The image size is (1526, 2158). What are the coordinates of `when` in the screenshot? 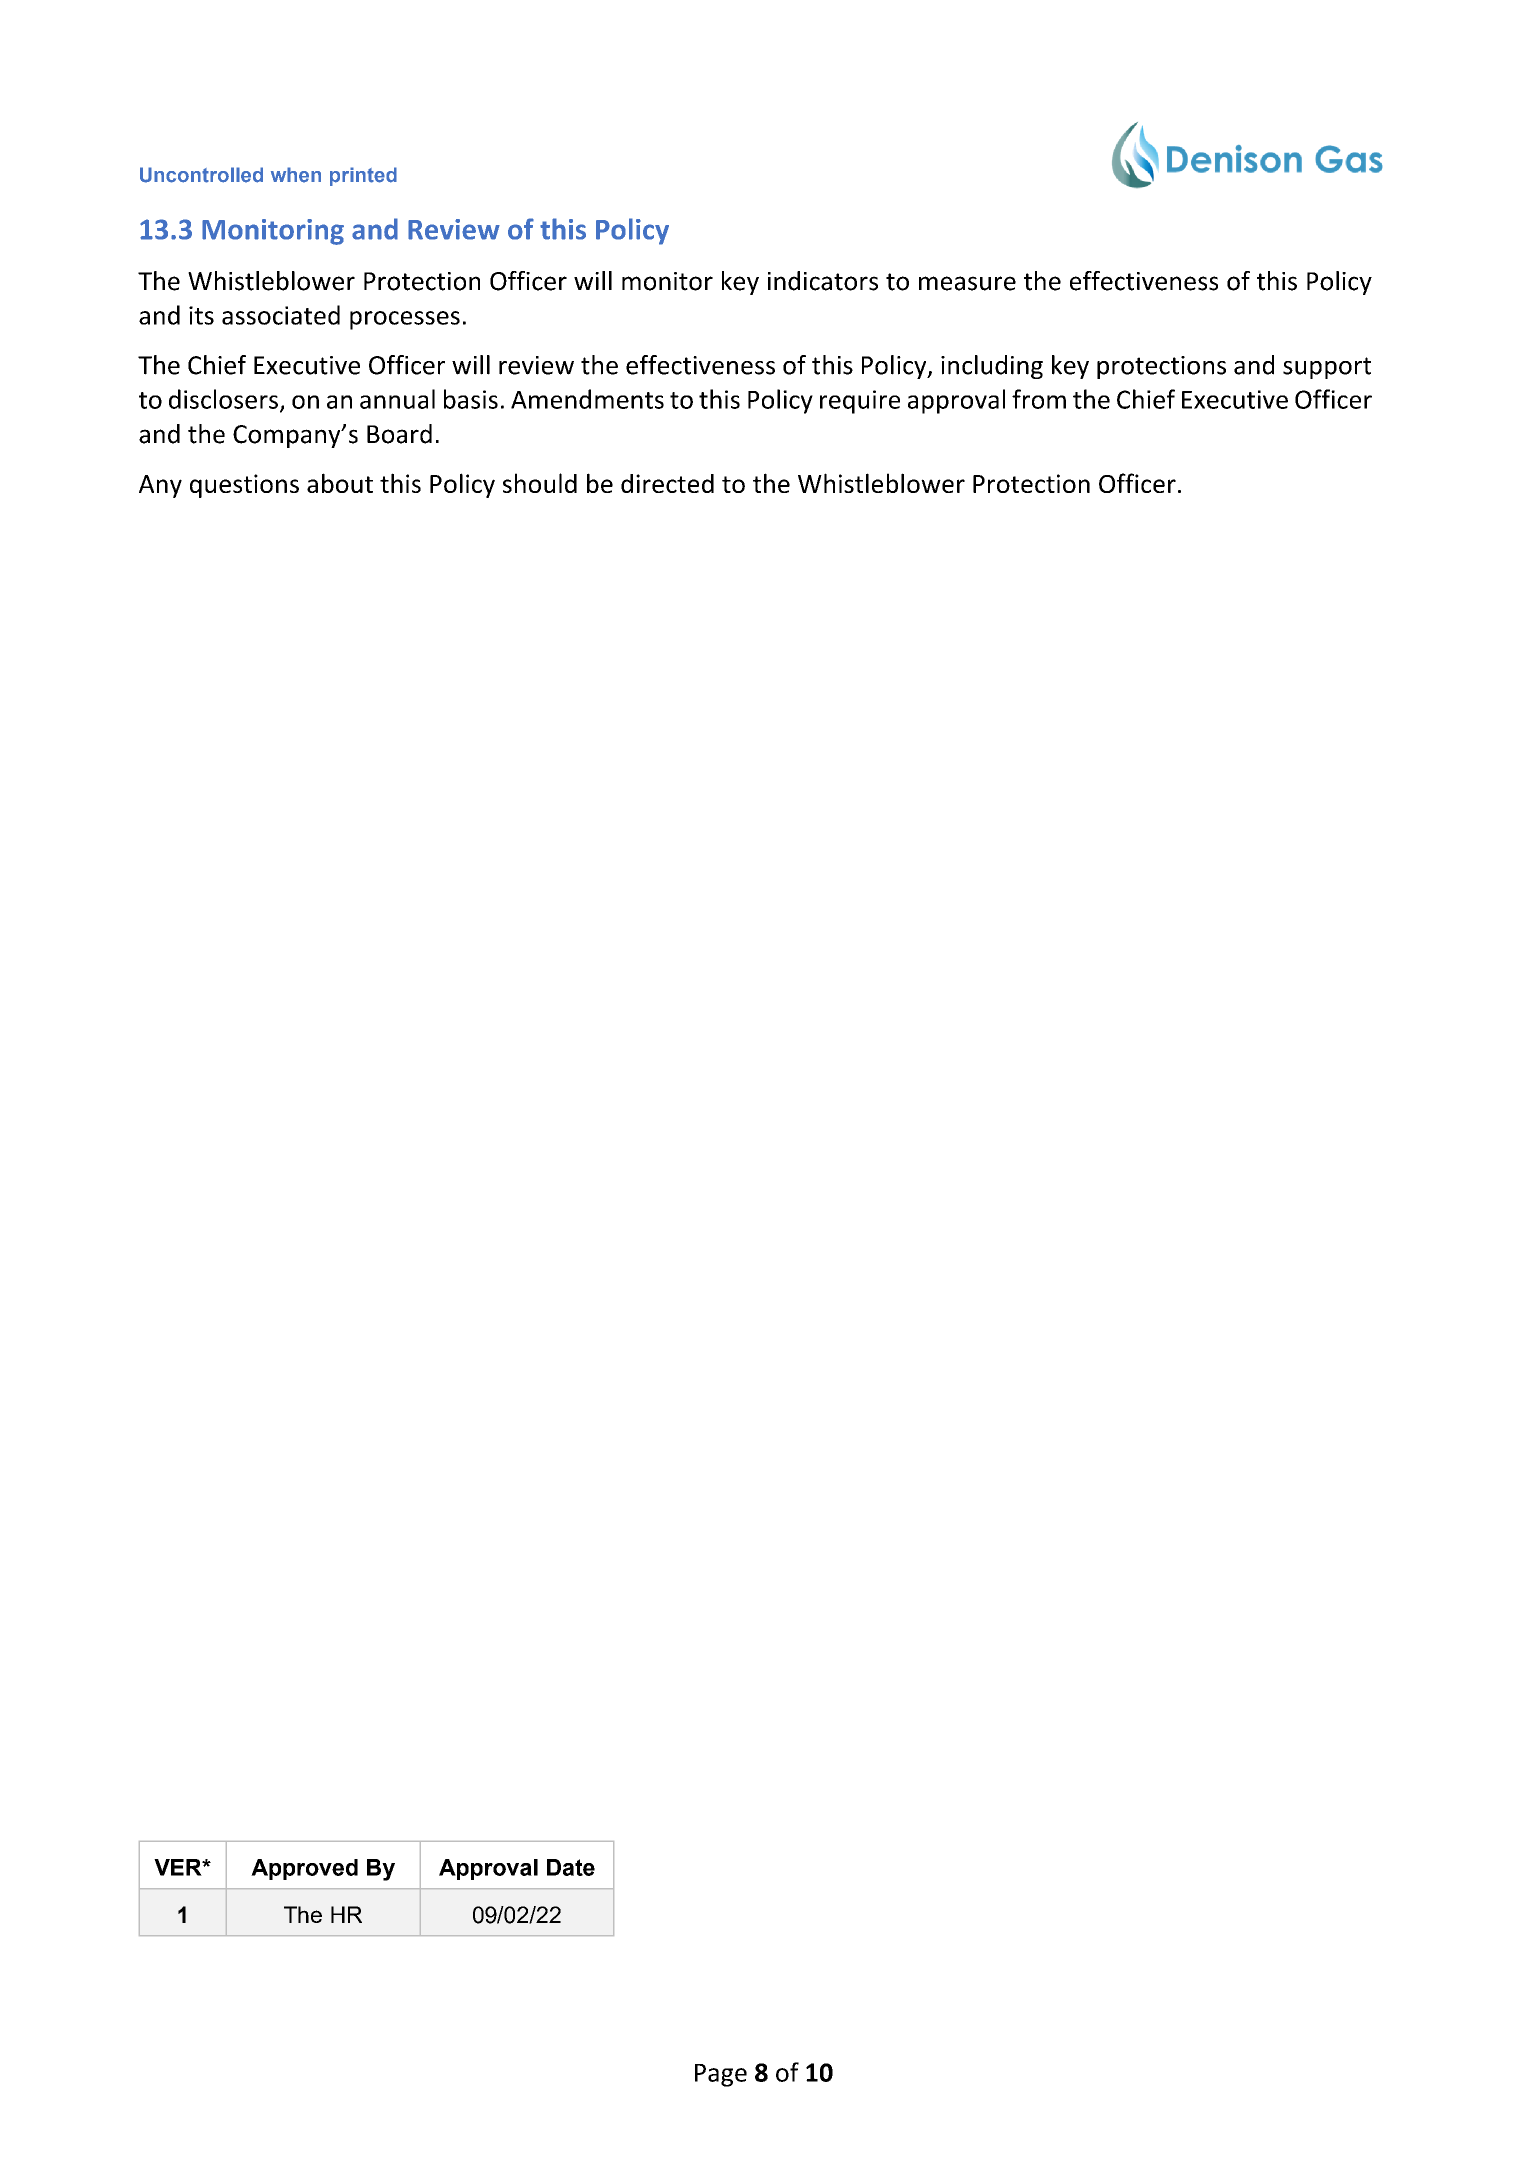 It's located at (296, 175).
